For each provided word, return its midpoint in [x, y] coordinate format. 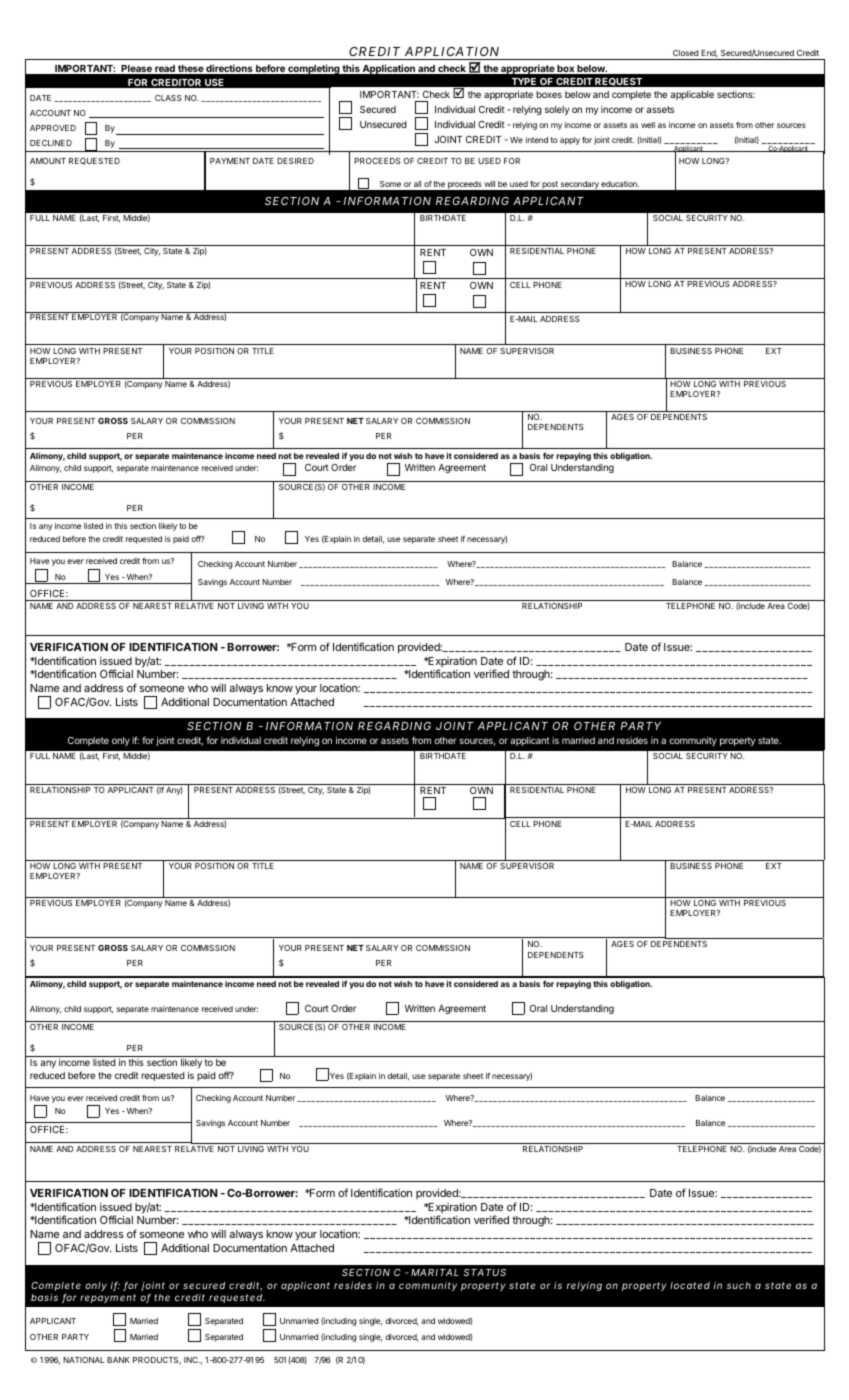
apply [570, 141]
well [648, 125]
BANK [118, 1360]
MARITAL [435, 1272]
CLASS [168, 98]
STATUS [484, 1272]
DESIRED [295, 161]
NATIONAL [84, 1360]
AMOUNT [48, 161]
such [739, 1285]
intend [537, 140]
